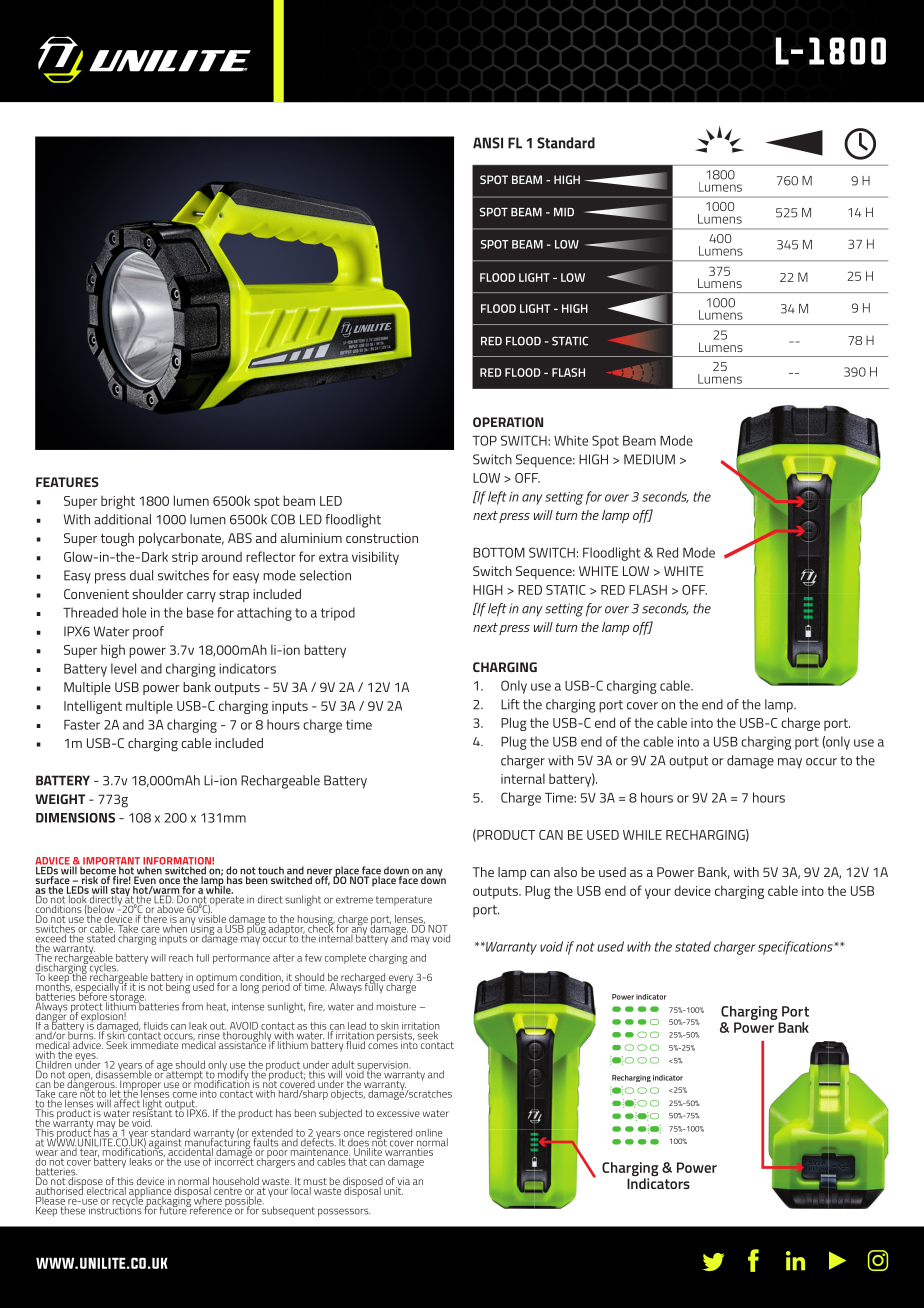 The image size is (924, 1308). Describe the element at coordinates (429, 1133) in the screenshot. I see `online` at that location.
